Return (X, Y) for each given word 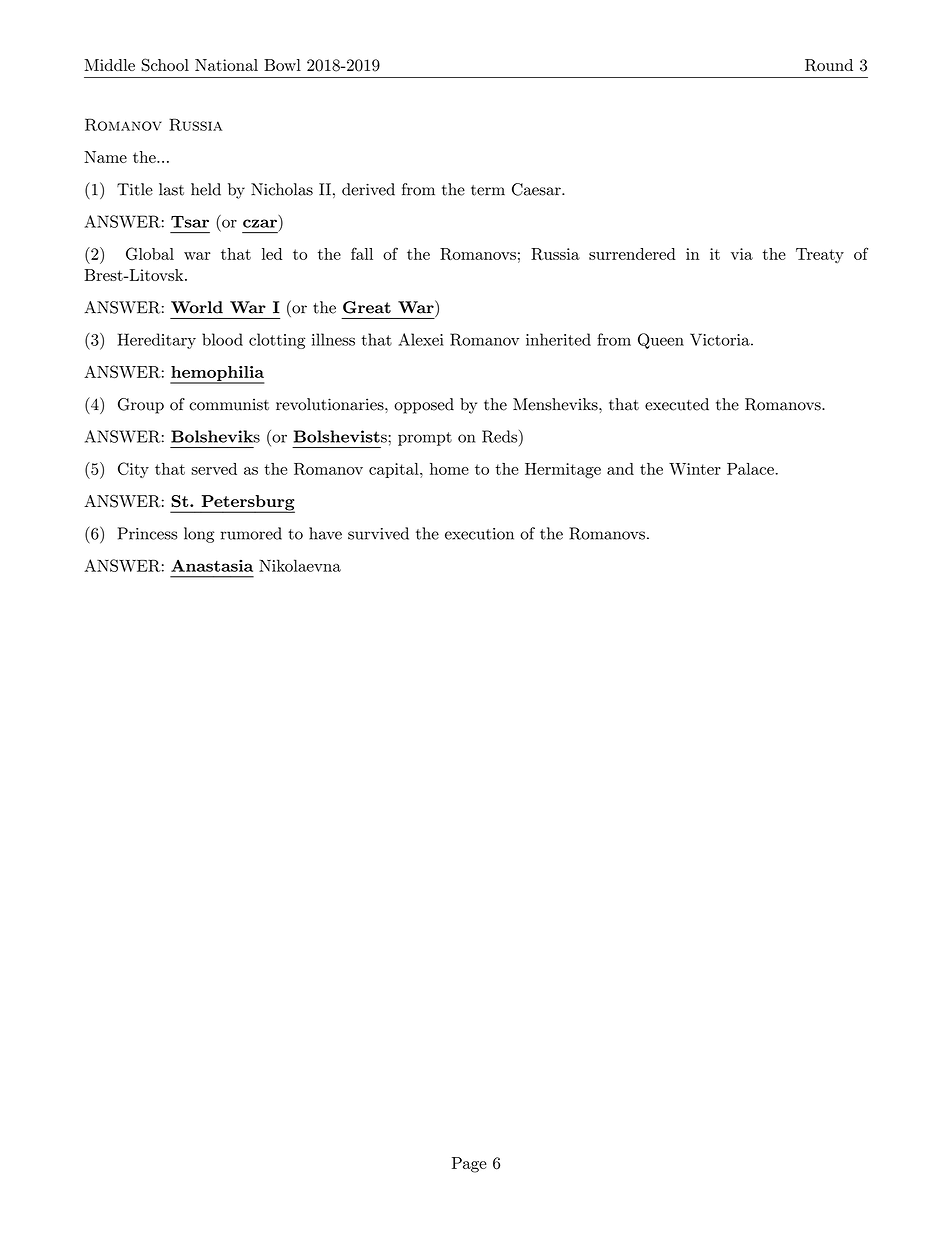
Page (469, 1165)
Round (829, 65)
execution (479, 534)
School (165, 65)
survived (378, 533)
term (488, 190)
